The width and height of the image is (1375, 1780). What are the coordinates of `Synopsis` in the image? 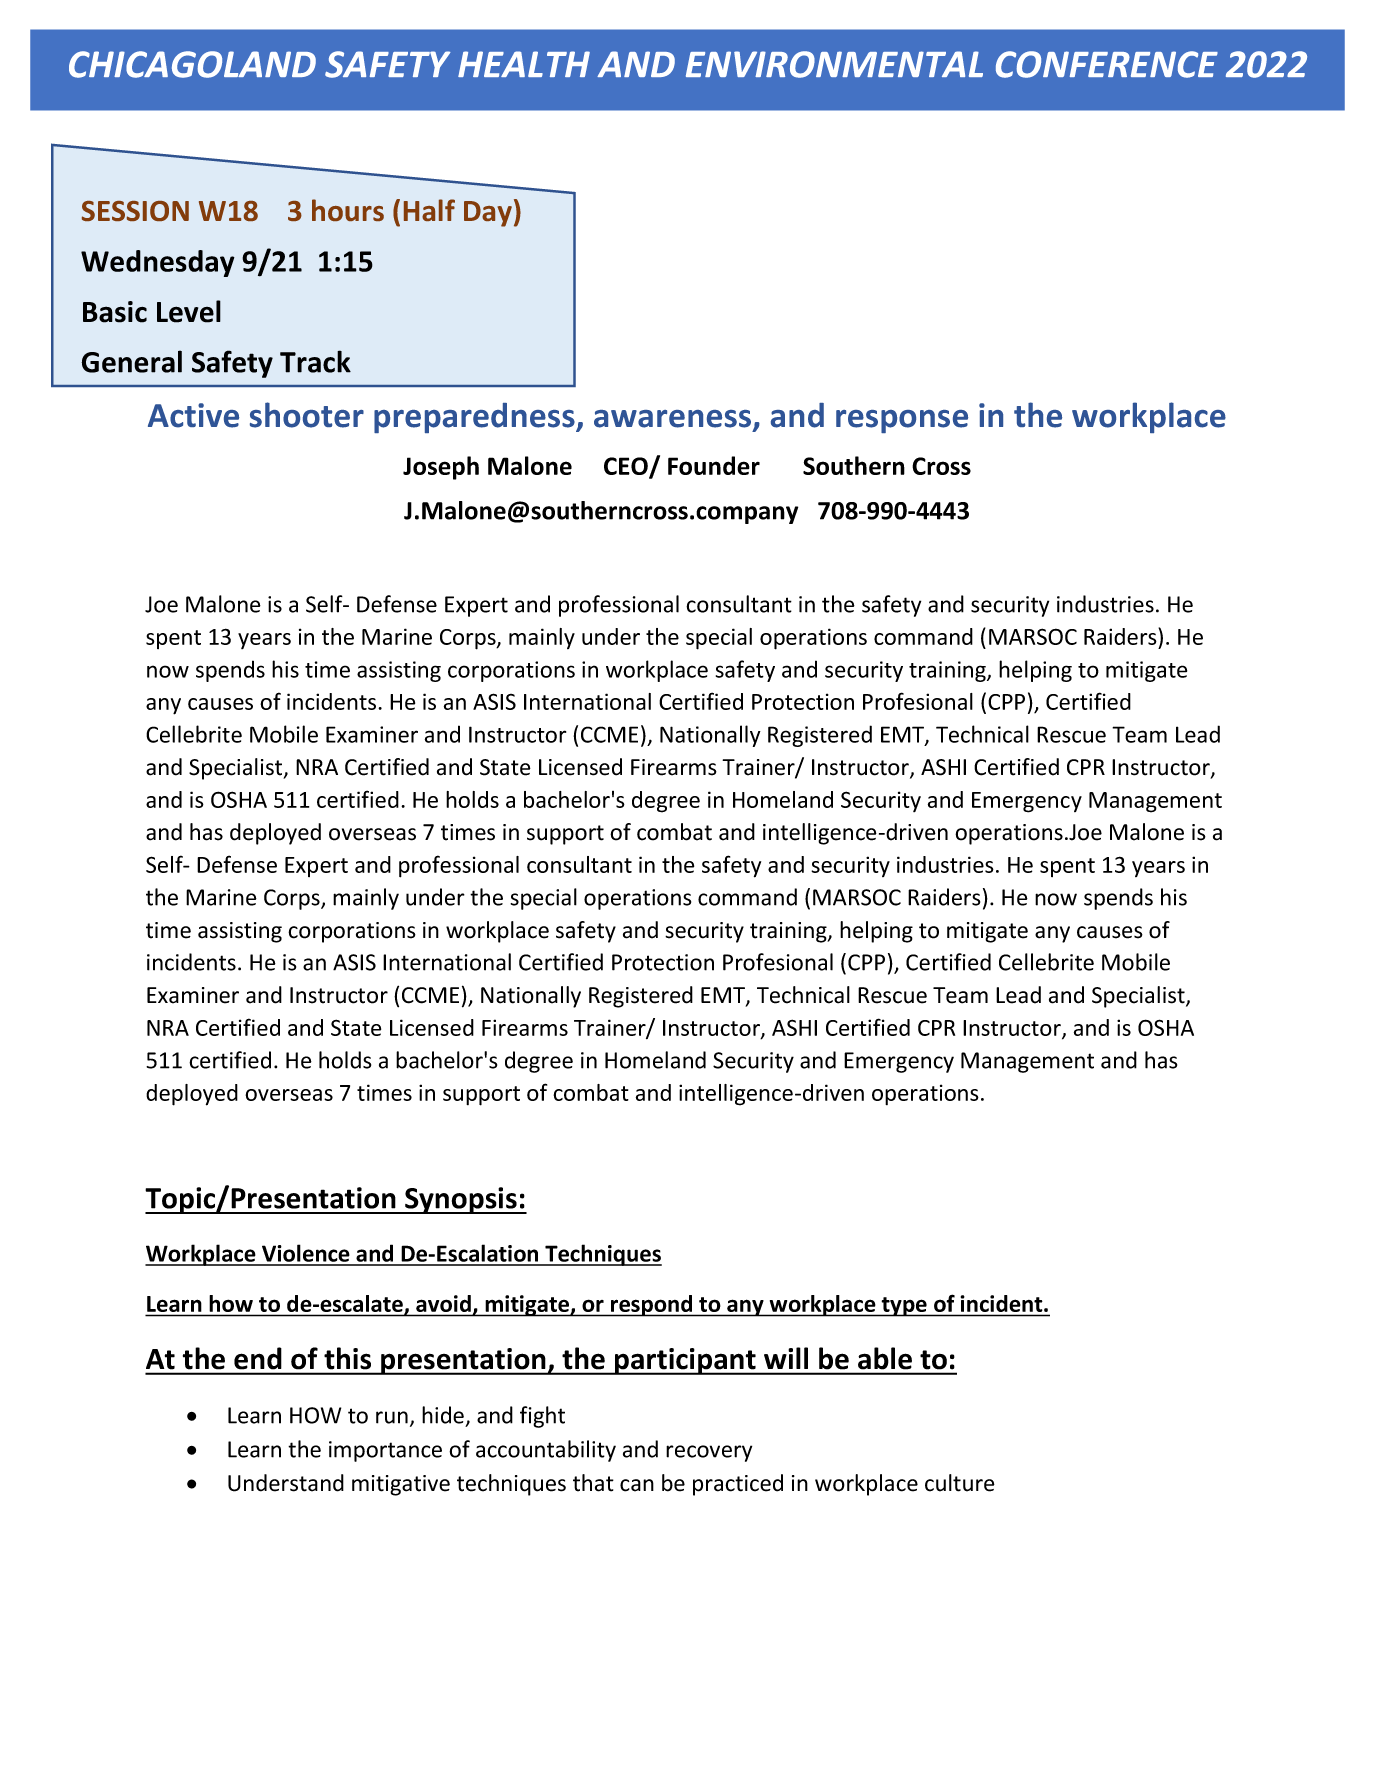 It's located at (461, 1200).
